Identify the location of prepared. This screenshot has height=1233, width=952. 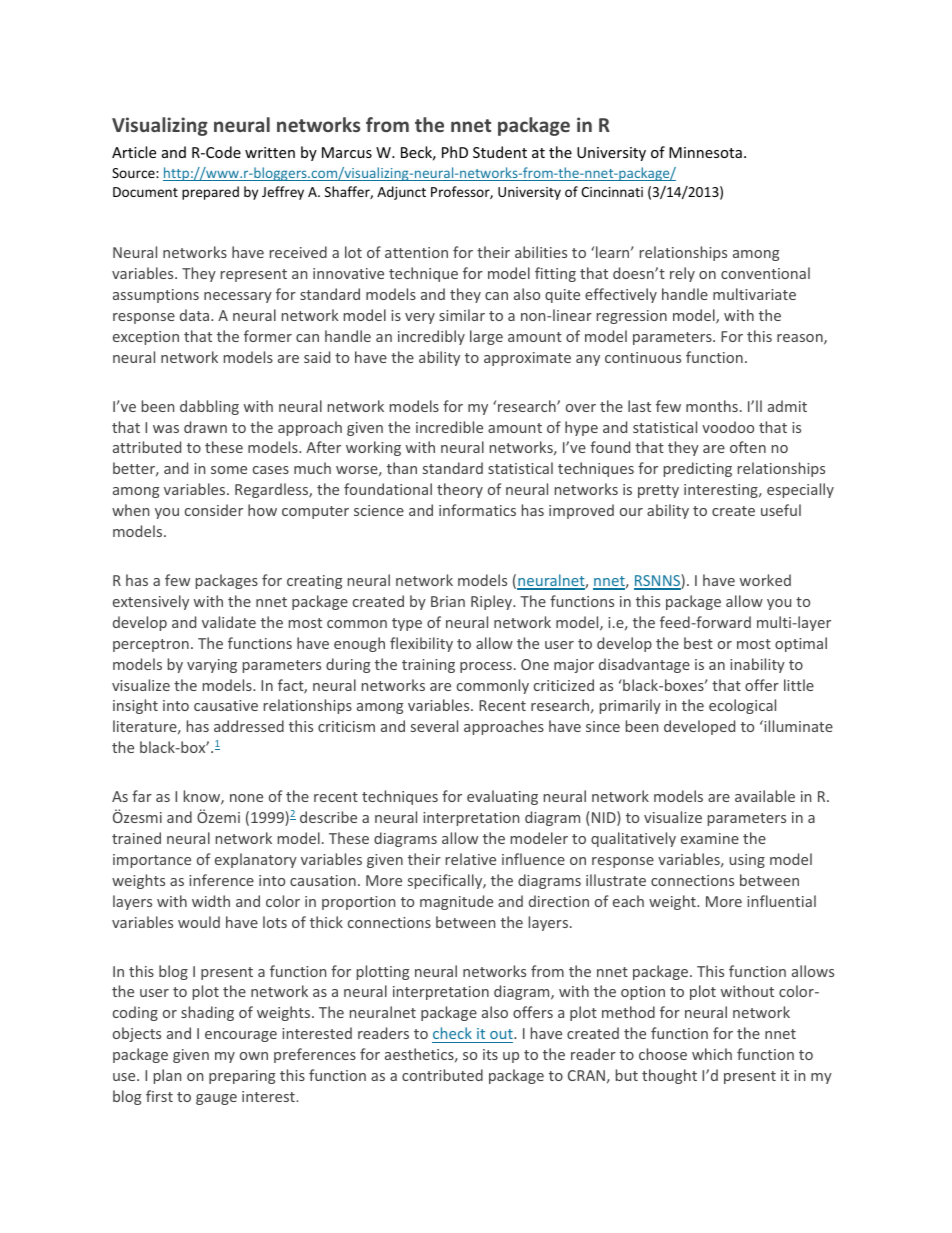
(210, 193).
